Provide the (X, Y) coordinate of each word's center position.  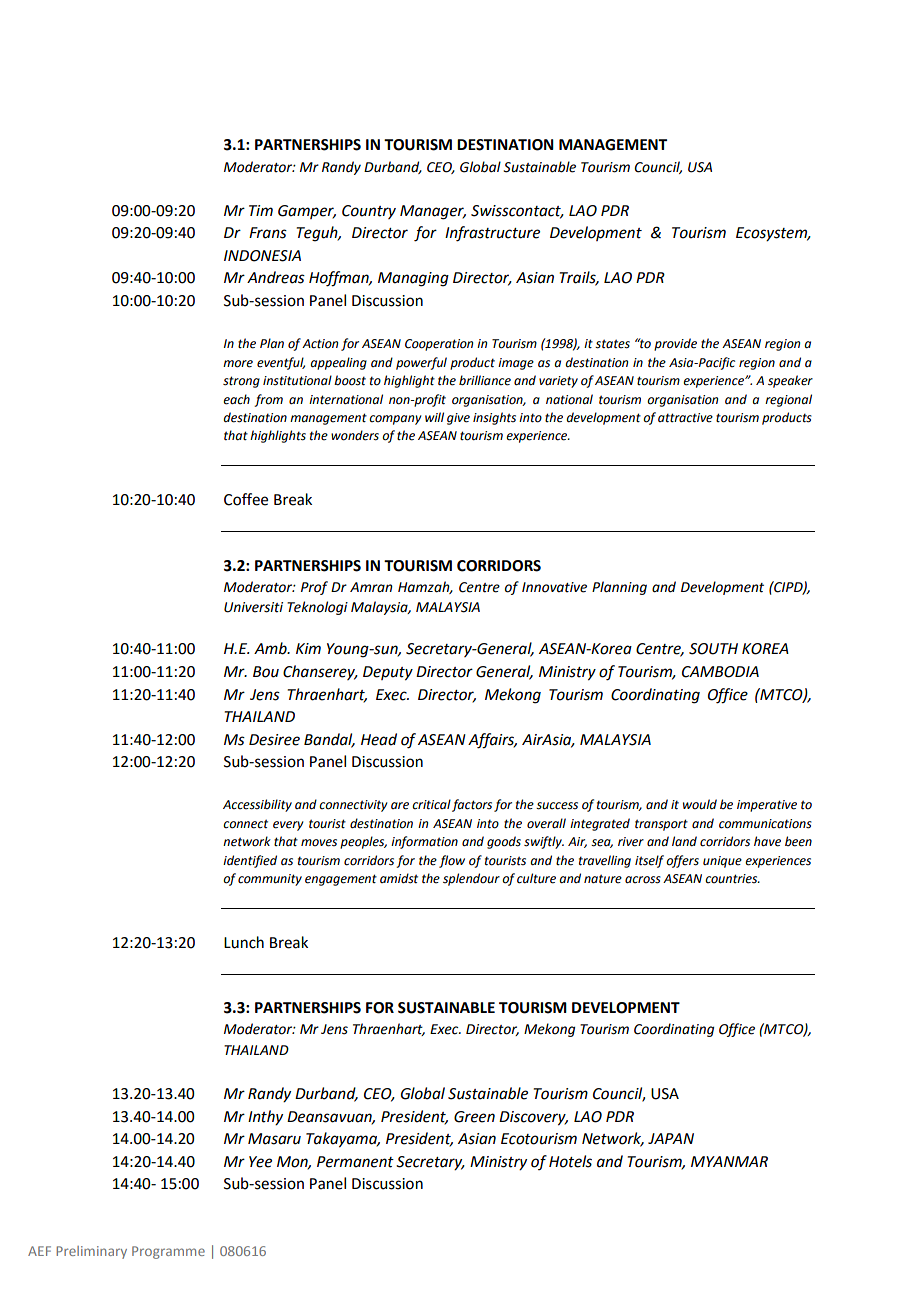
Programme (168, 1252)
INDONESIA (262, 256)
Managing (413, 279)
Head (379, 739)
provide (675, 344)
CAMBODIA (720, 672)
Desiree (274, 740)
